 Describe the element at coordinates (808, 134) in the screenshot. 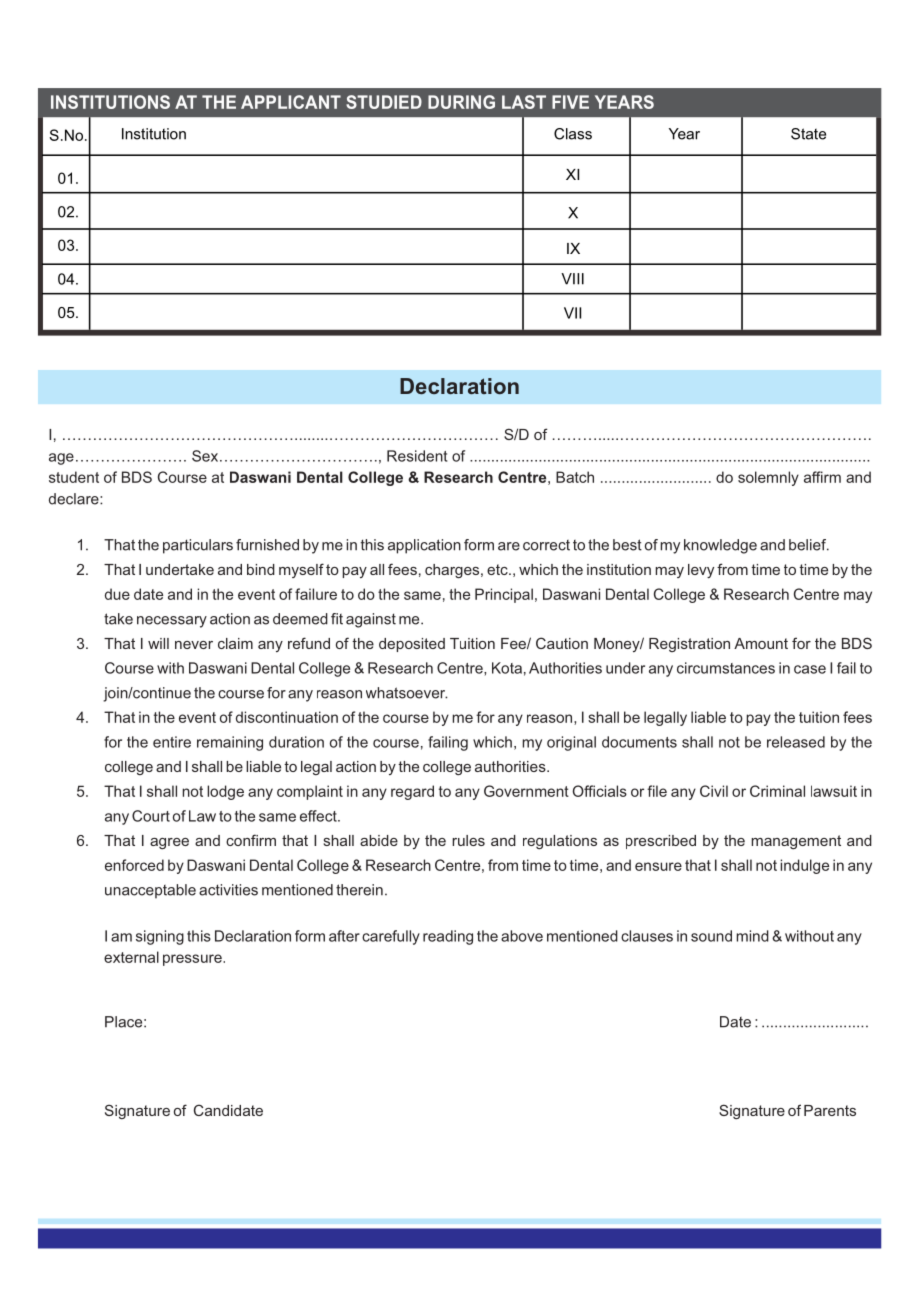

I see `State` at that location.
